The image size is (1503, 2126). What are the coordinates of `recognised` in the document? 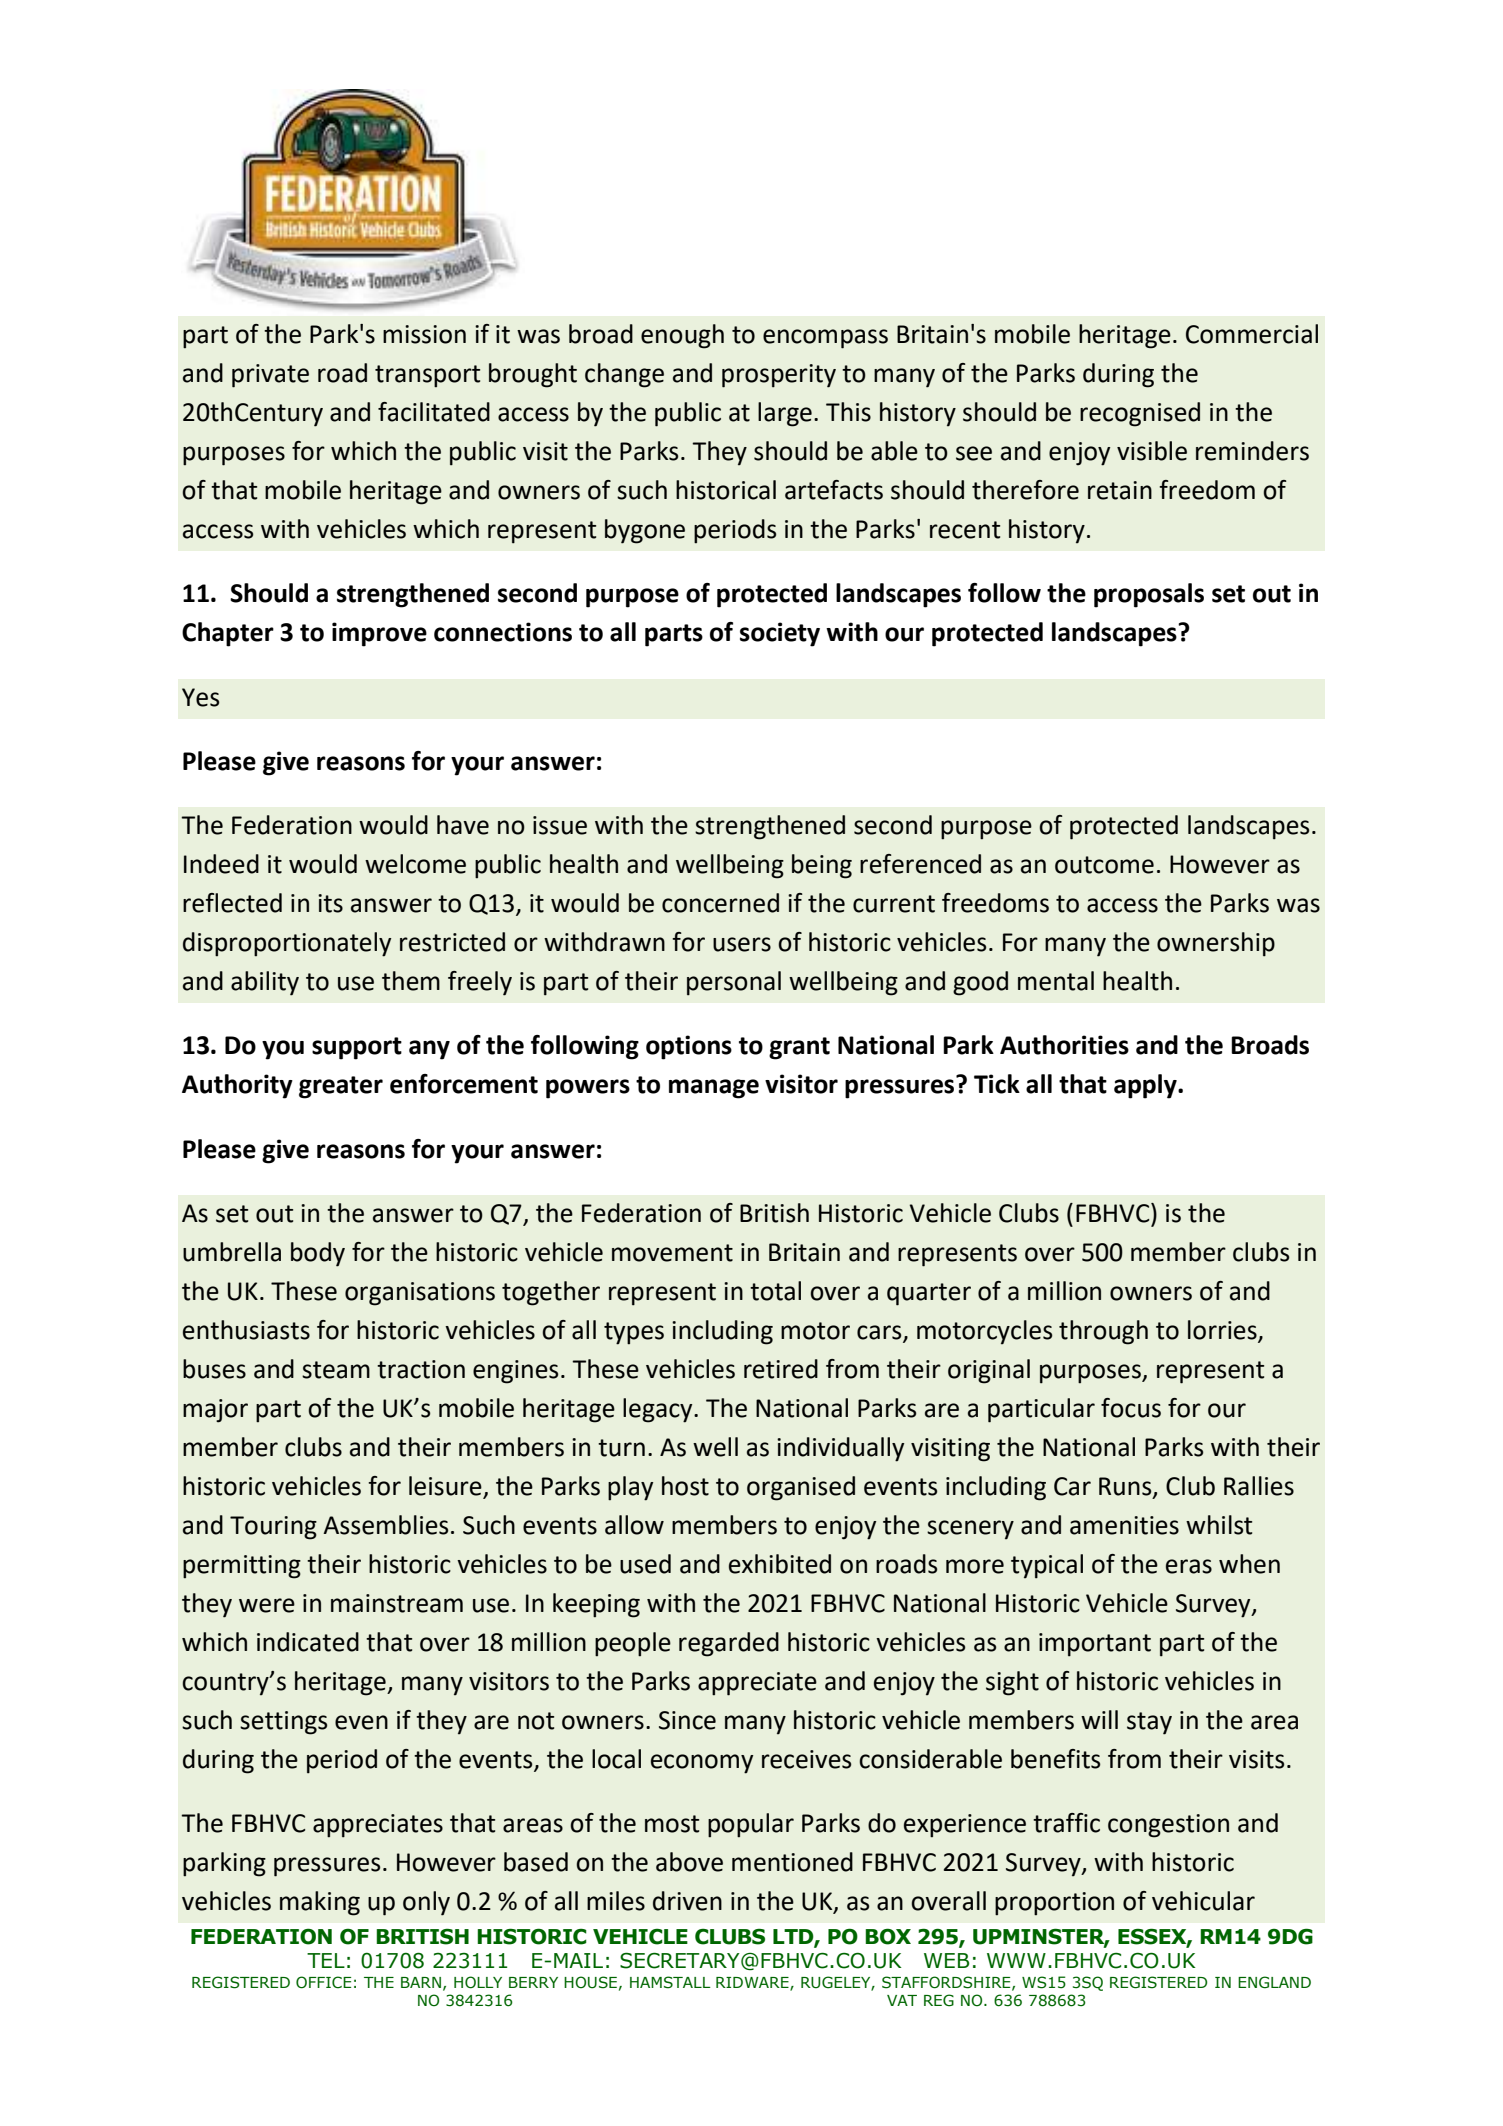 It's located at (1140, 414).
